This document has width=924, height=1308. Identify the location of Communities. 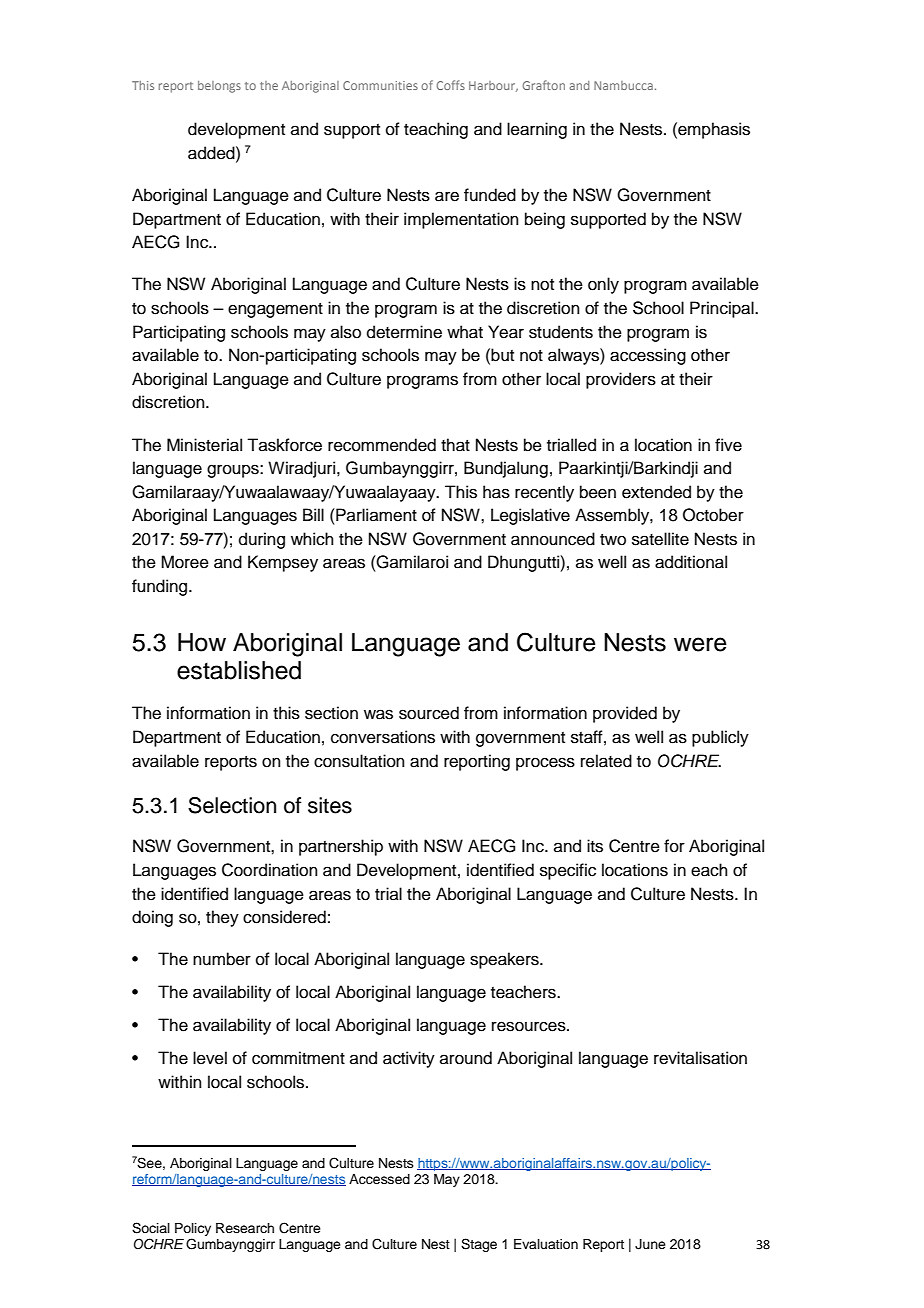
(380, 85).
